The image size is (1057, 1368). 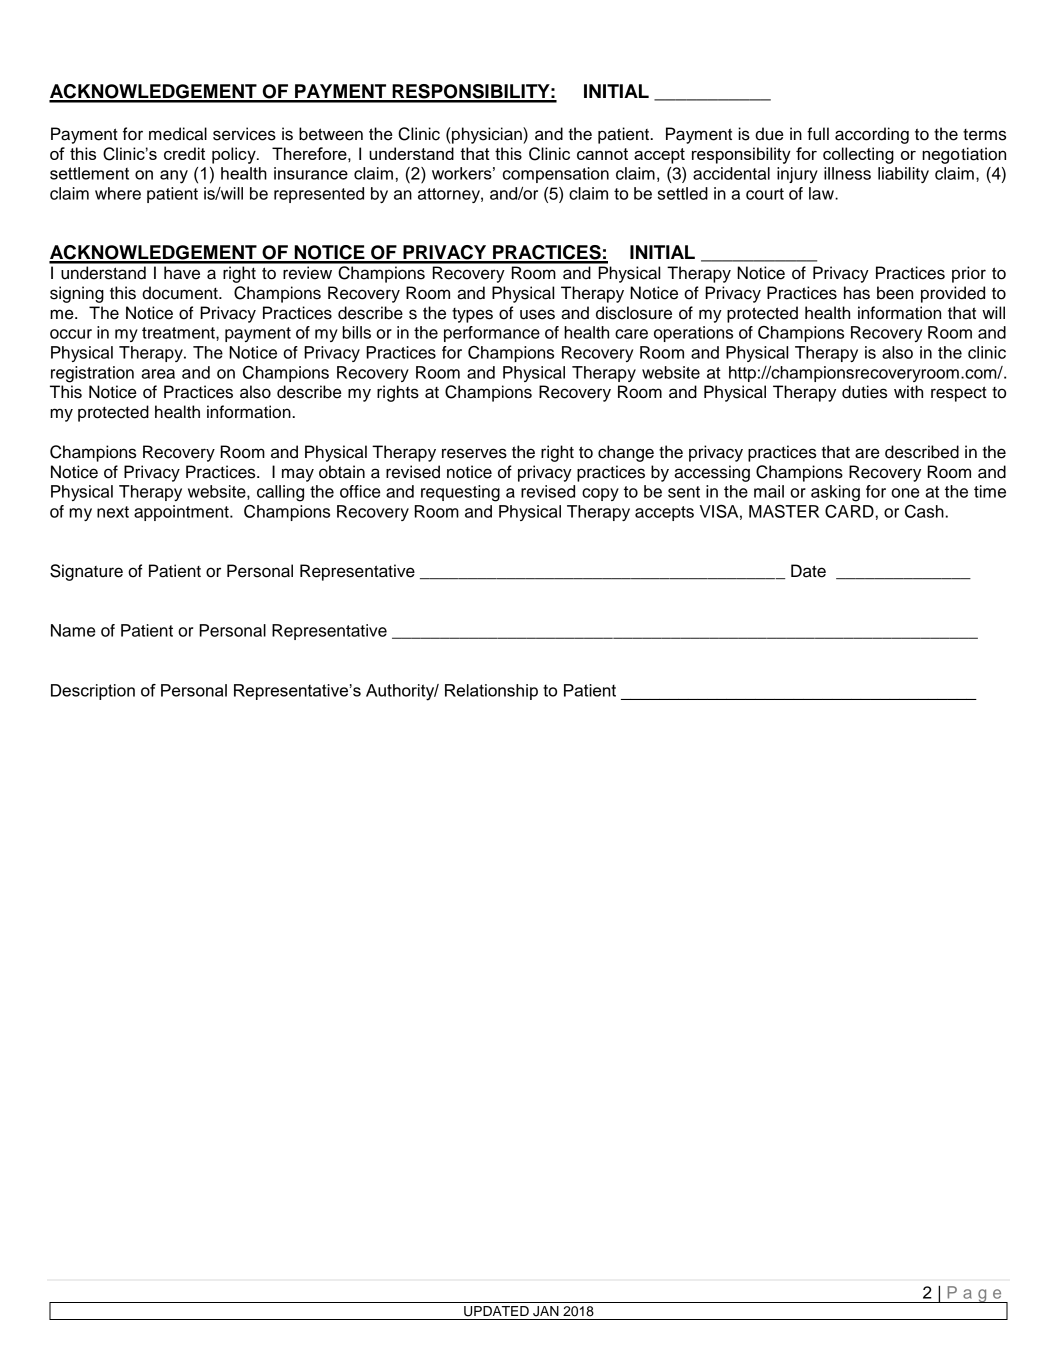 What do you see at coordinates (491, 692) in the screenshot?
I see `Relationship` at bounding box center [491, 692].
